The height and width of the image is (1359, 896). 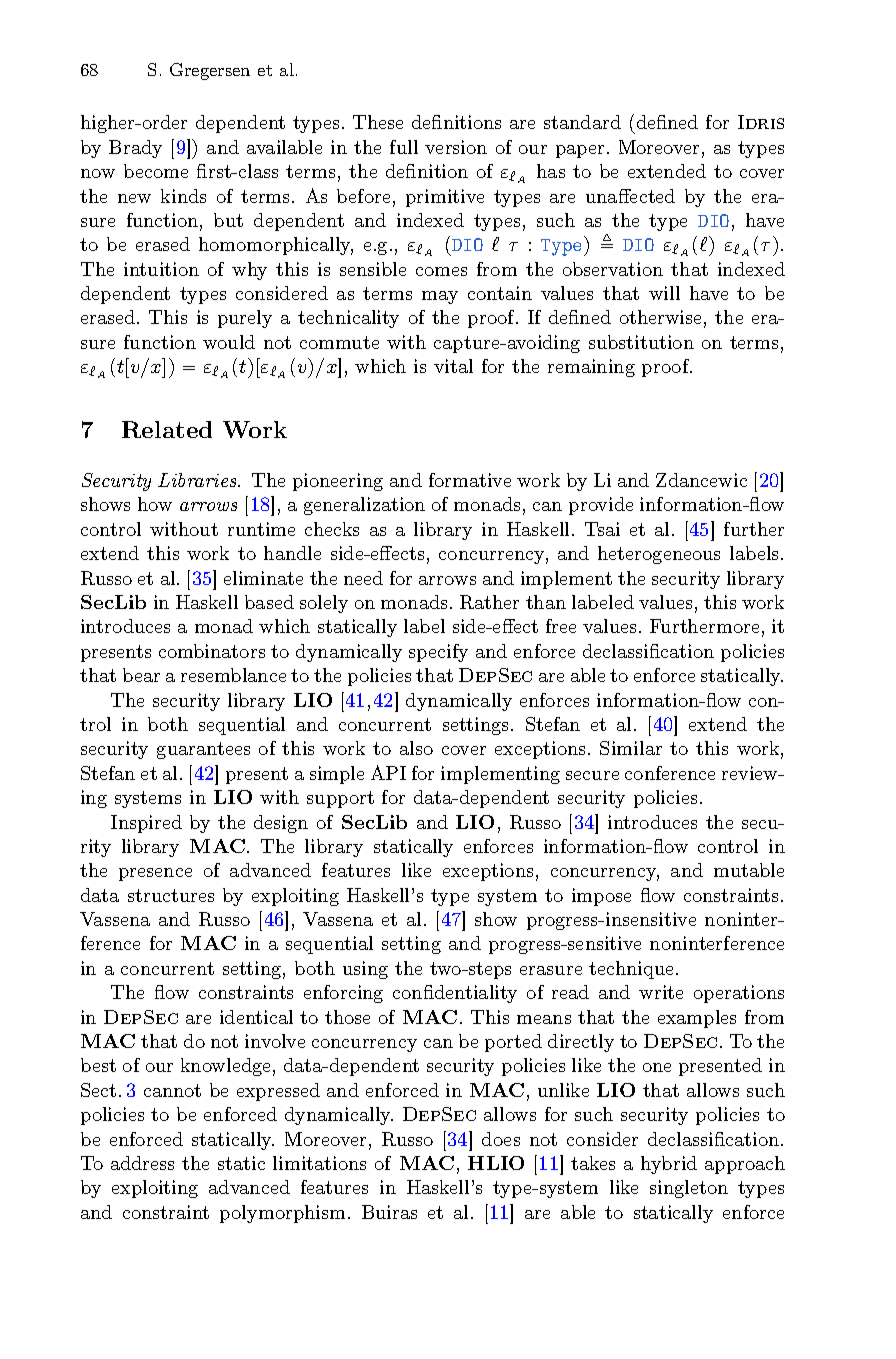 What do you see at coordinates (669, 1165) in the image?
I see `hybrid` at bounding box center [669, 1165].
